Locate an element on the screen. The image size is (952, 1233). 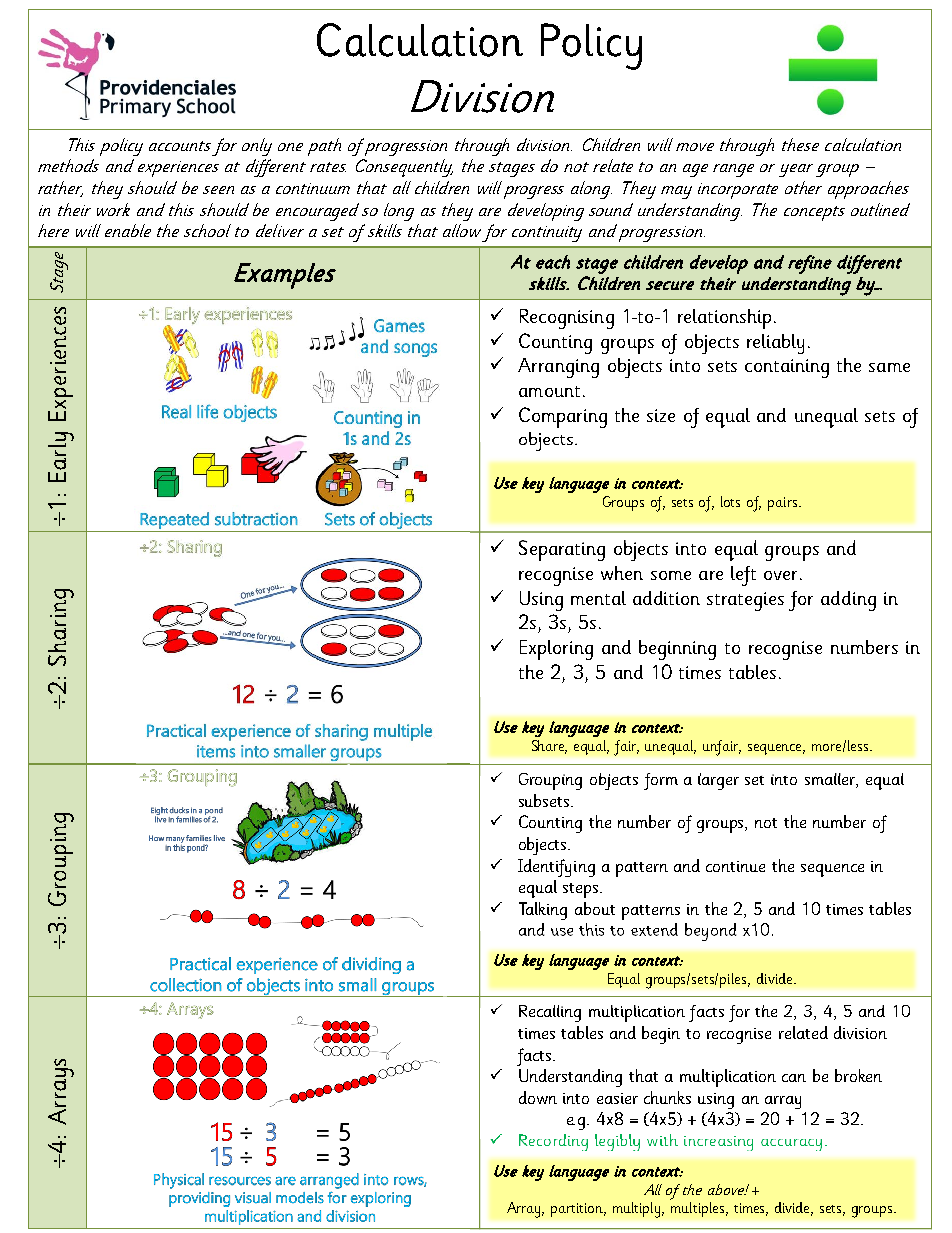
relationship is located at coordinates (724, 319).
